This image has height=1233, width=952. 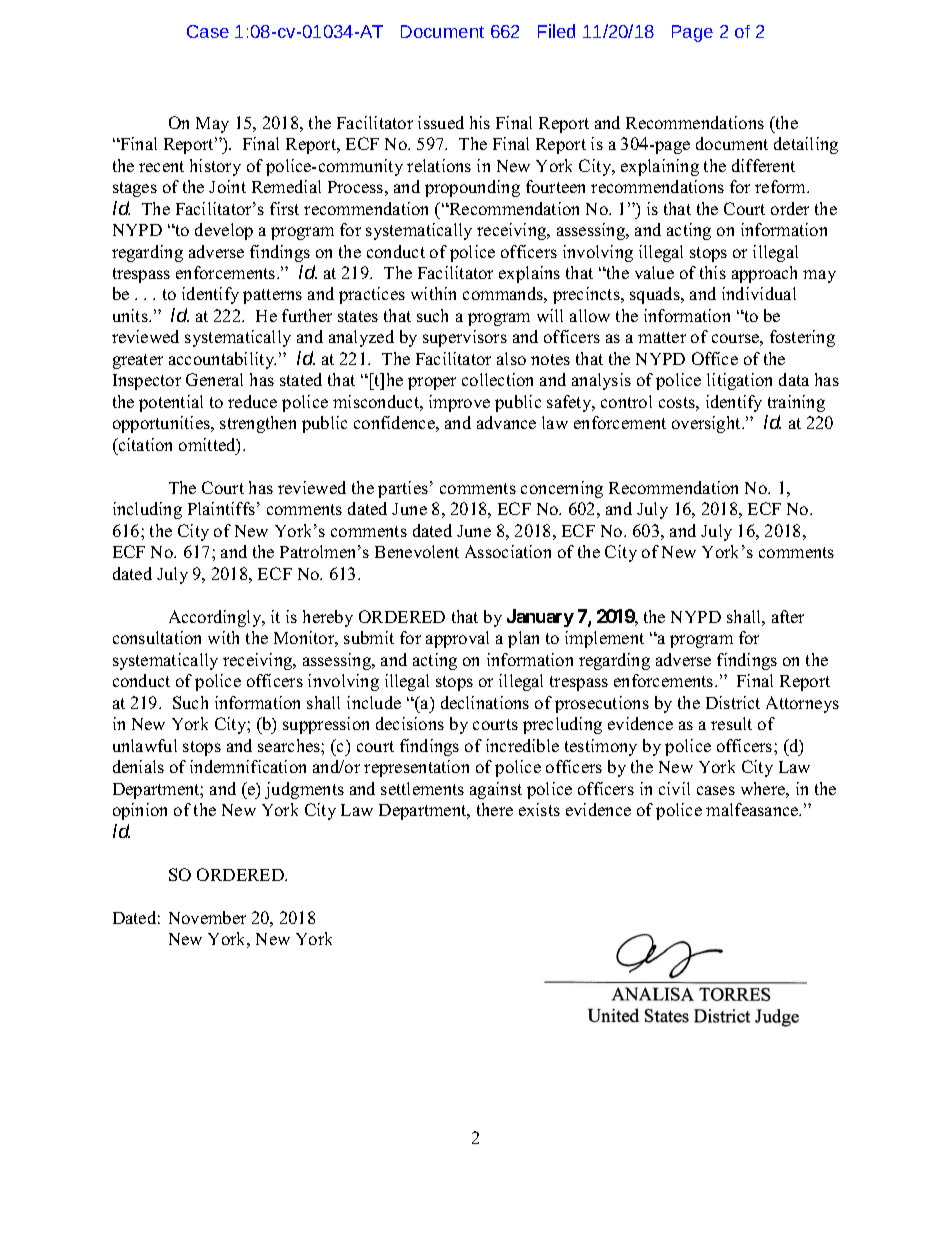 I want to click on there, so click(x=495, y=809).
